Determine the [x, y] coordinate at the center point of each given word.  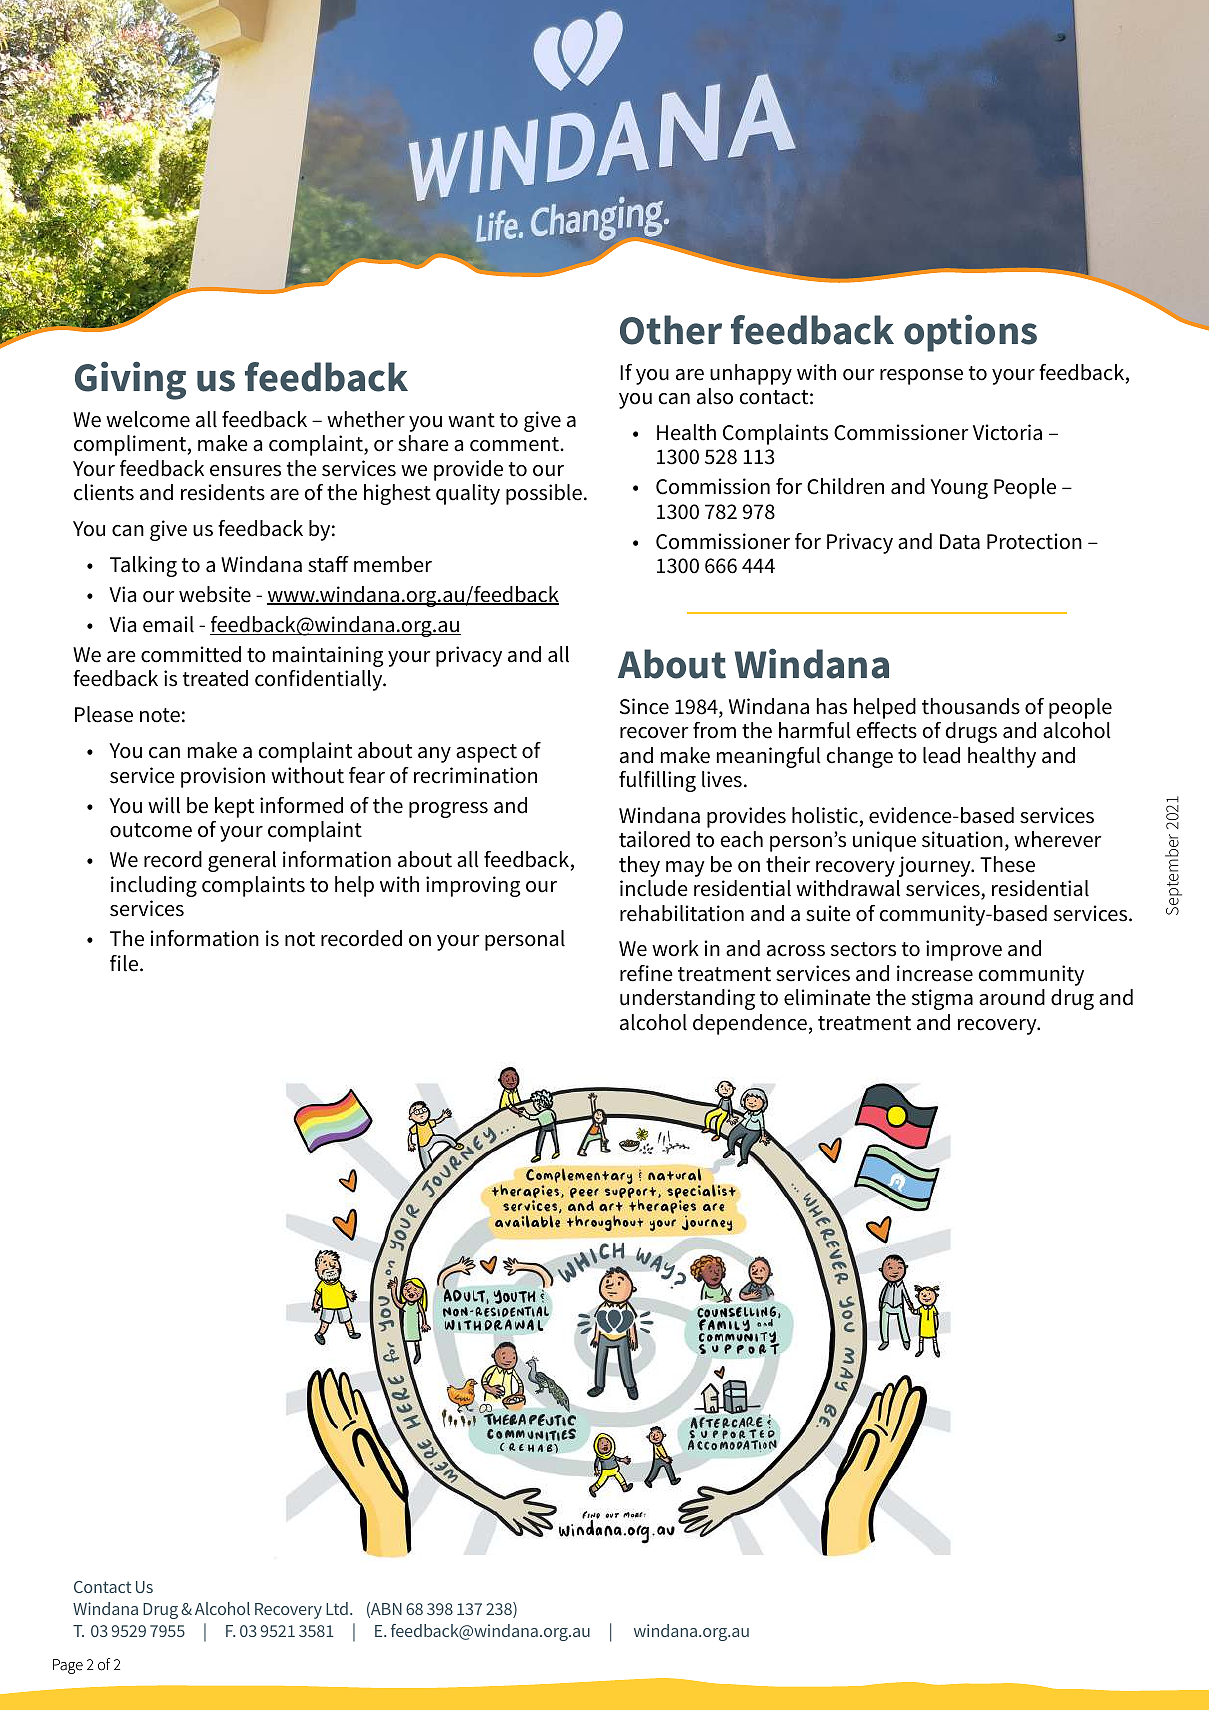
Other [671, 330]
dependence [750, 1024]
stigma [942, 999]
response [921, 377]
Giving [130, 380]
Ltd [337, 1608]
